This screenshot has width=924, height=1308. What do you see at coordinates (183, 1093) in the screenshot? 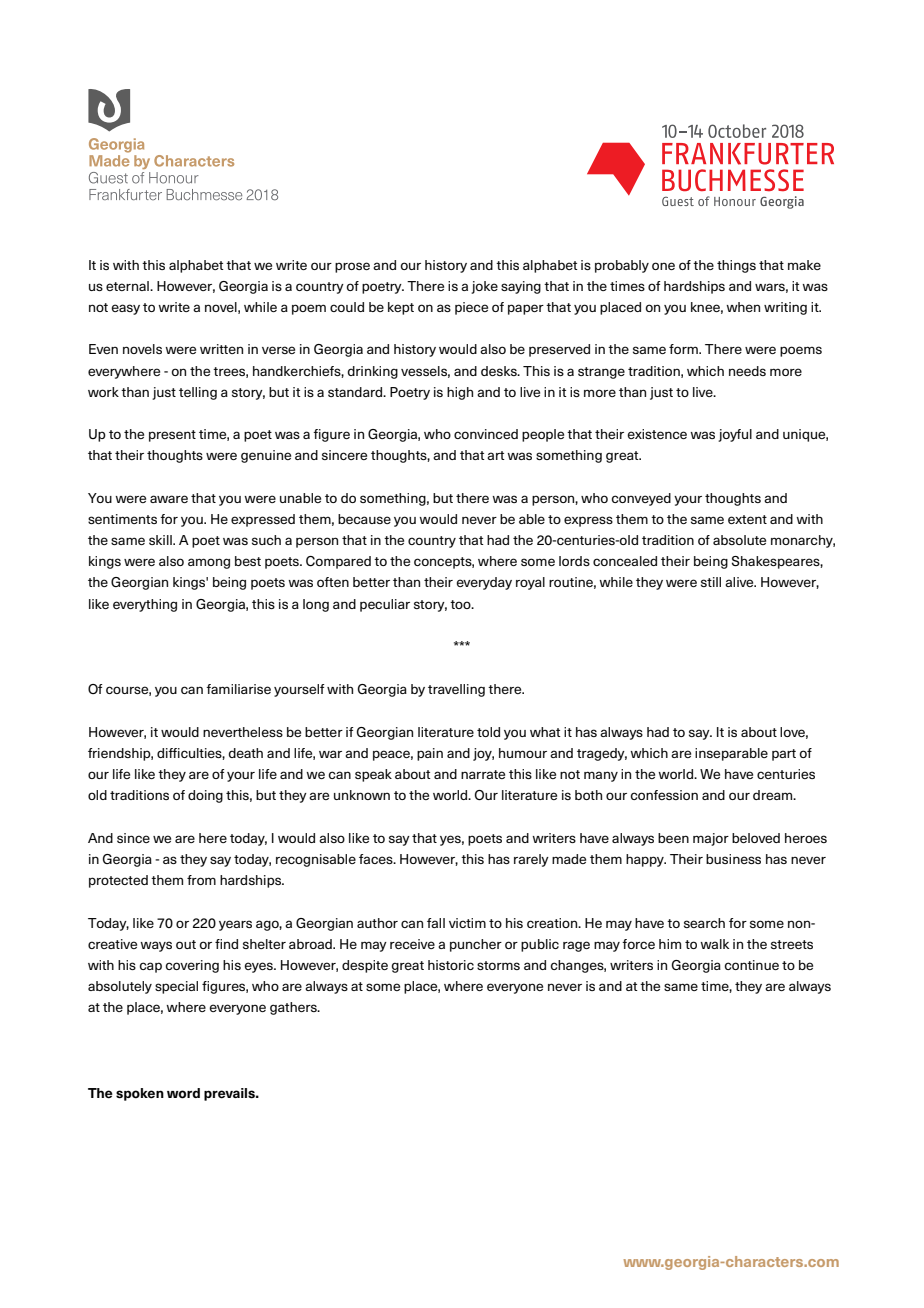
I see `word` at bounding box center [183, 1093].
